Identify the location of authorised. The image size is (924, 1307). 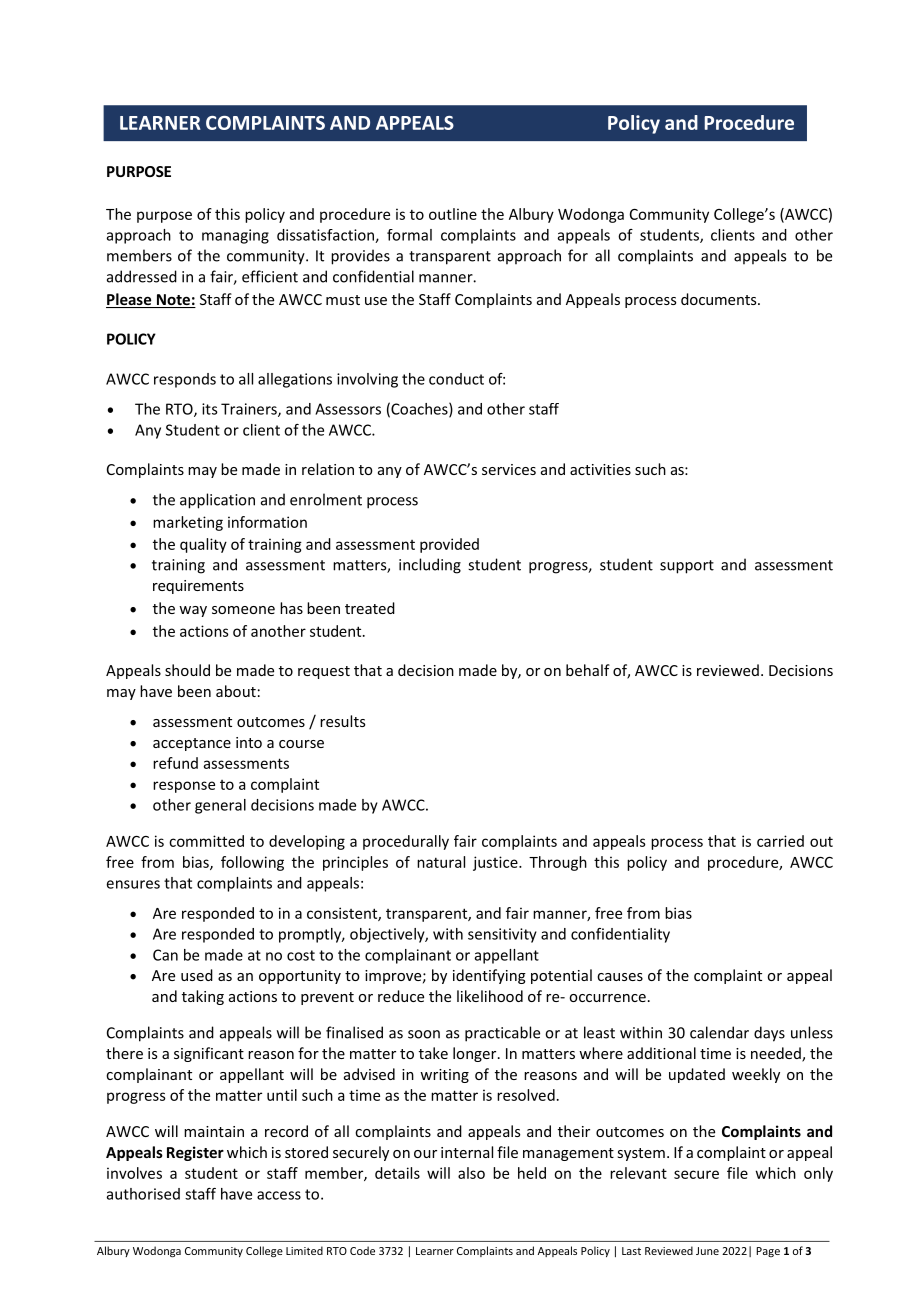
(143, 1194).
